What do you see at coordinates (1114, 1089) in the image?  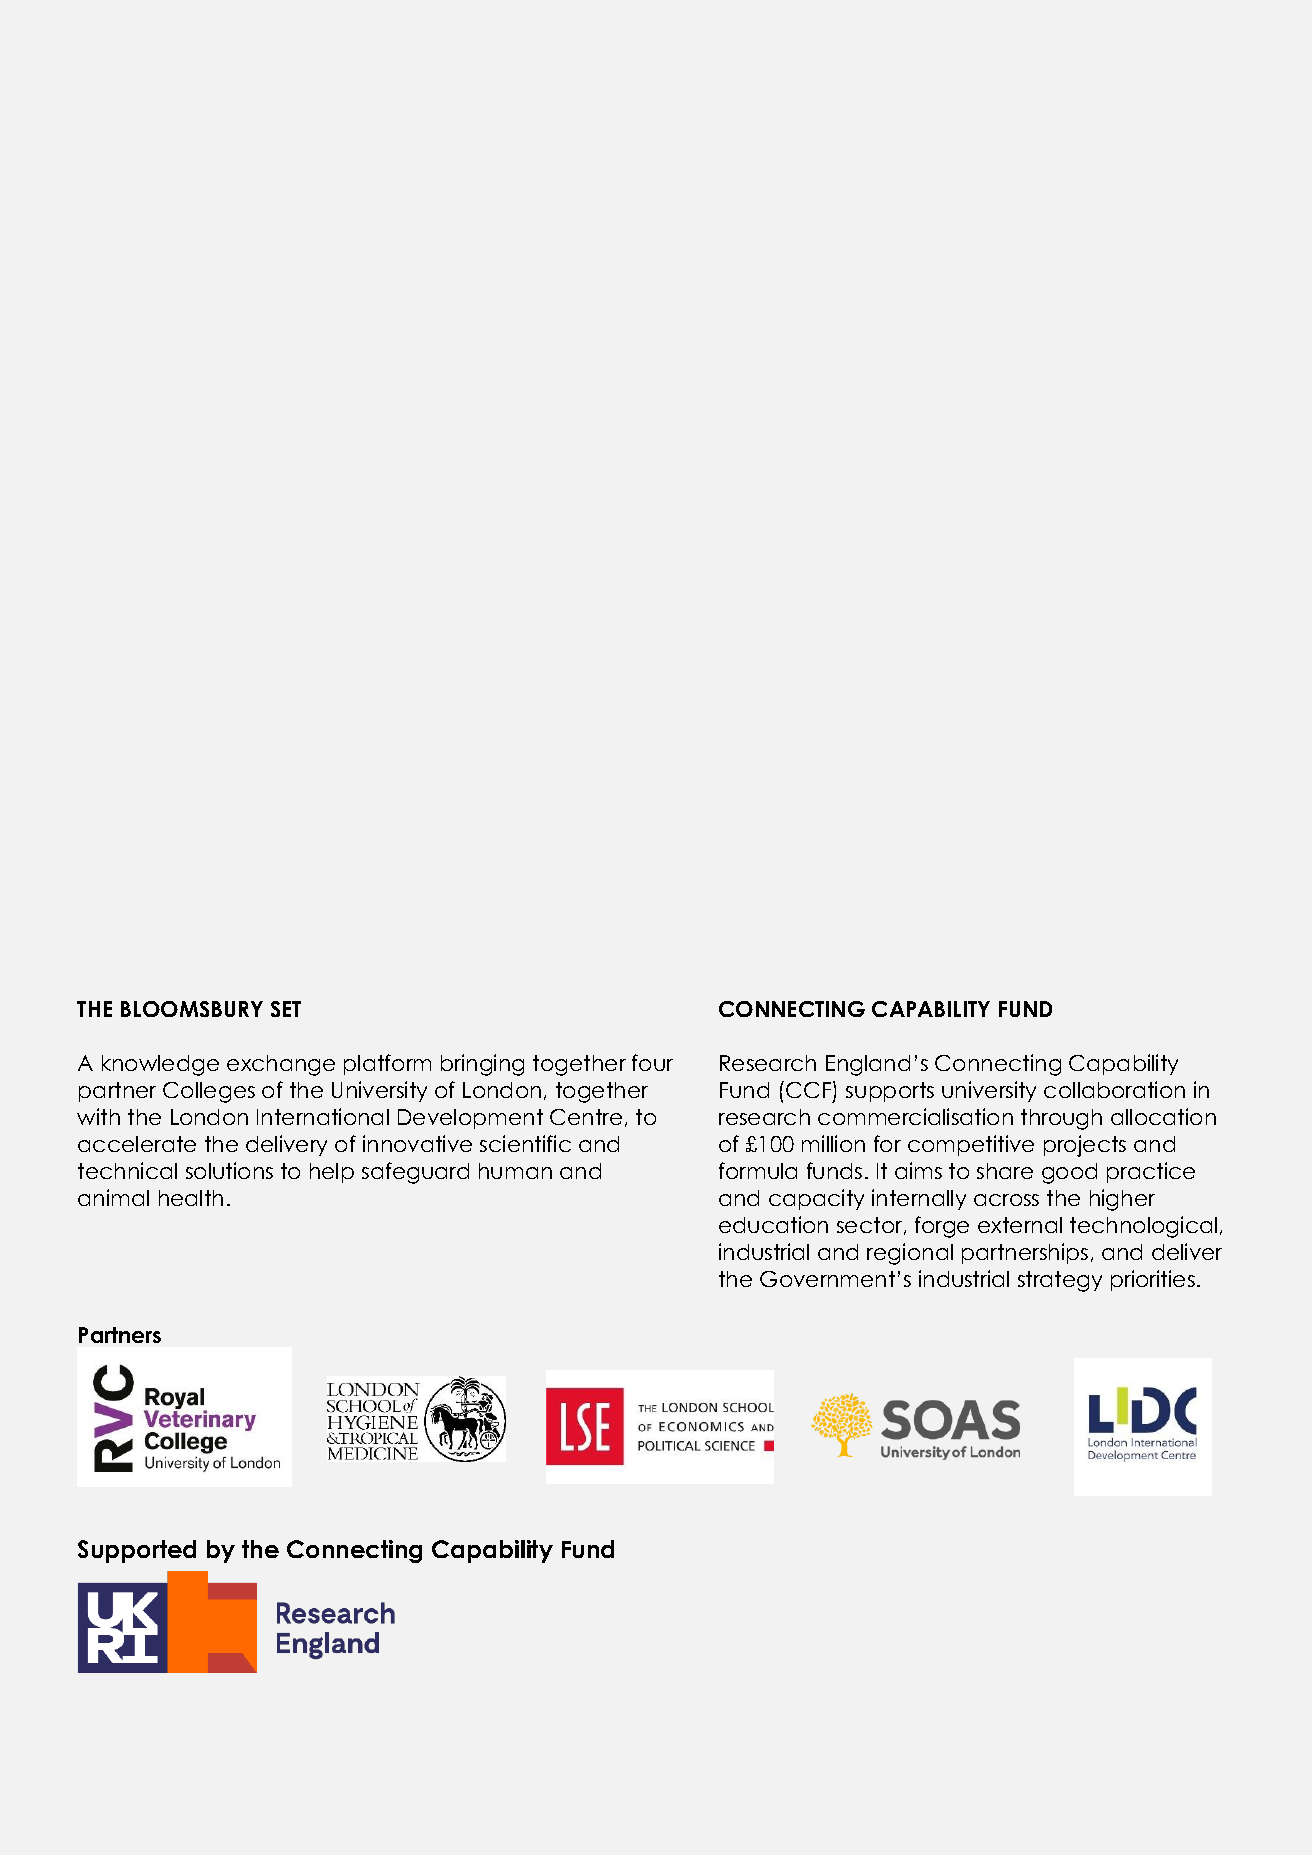 I see `collaboration` at bounding box center [1114, 1089].
